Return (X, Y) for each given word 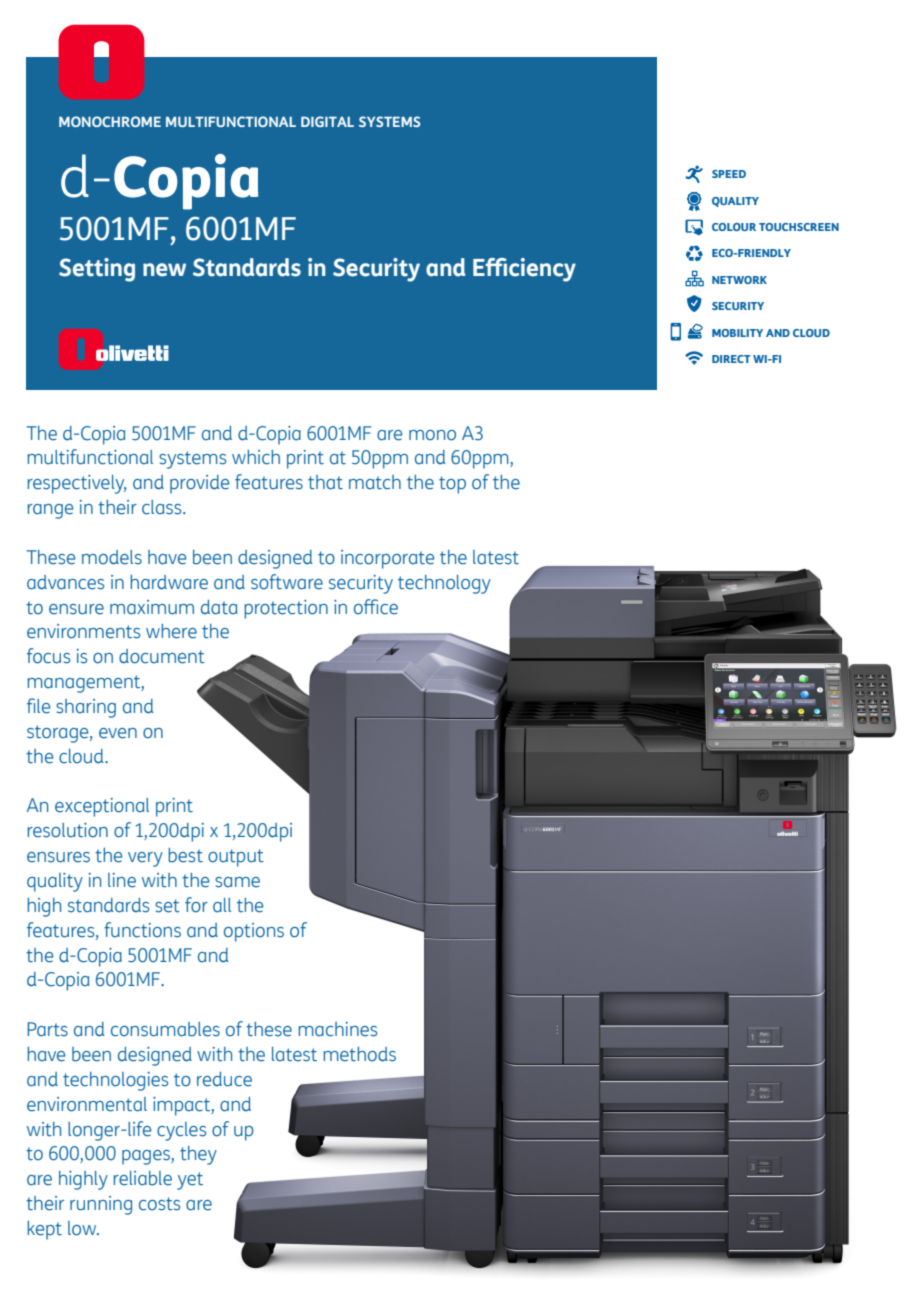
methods (359, 1054)
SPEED (729, 174)
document (162, 656)
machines (337, 1029)
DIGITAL (327, 121)
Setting (97, 270)
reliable (142, 1178)
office (376, 607)
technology (444, 584)
